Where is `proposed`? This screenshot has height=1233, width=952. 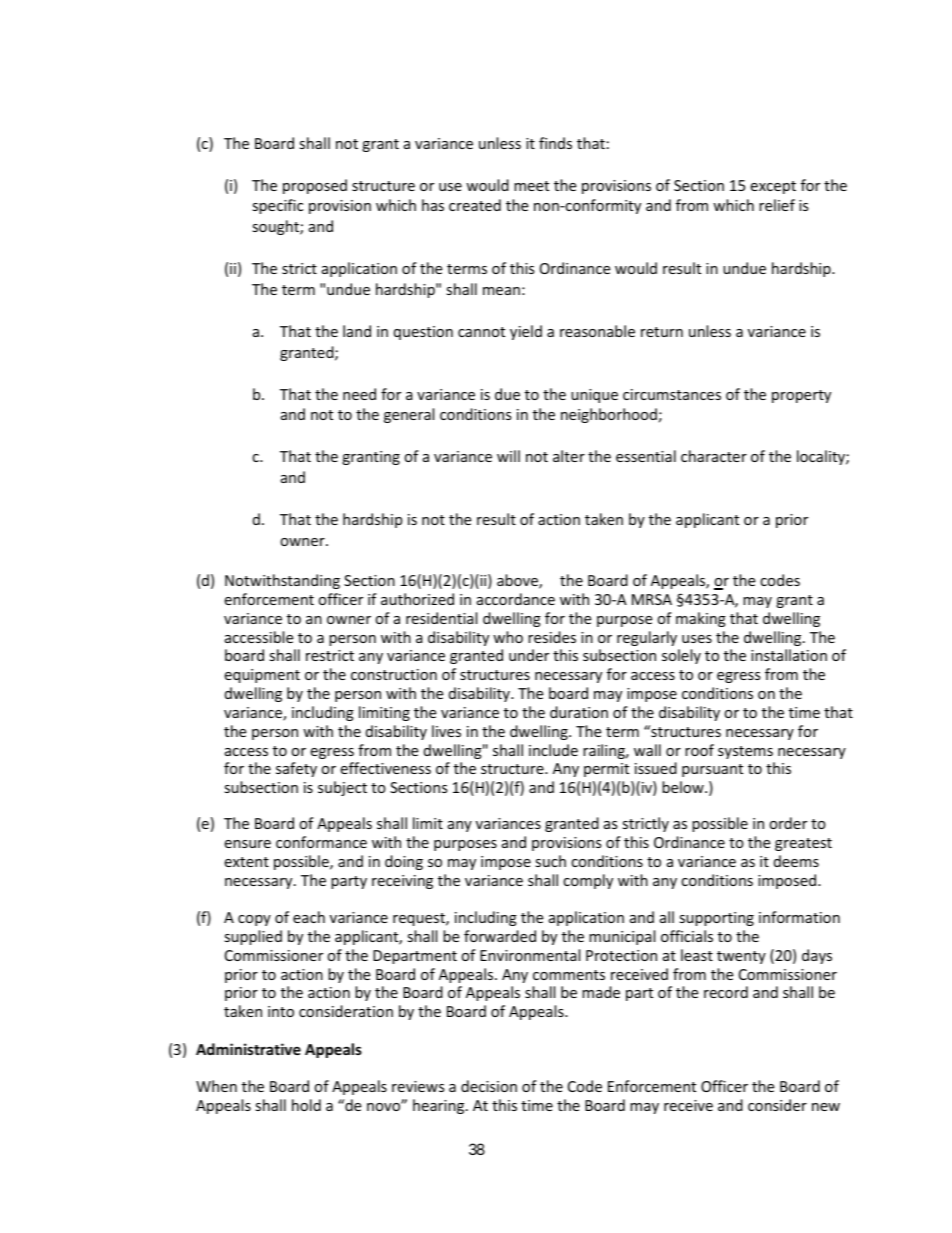
proposed is located at coordinates (315, 186).
